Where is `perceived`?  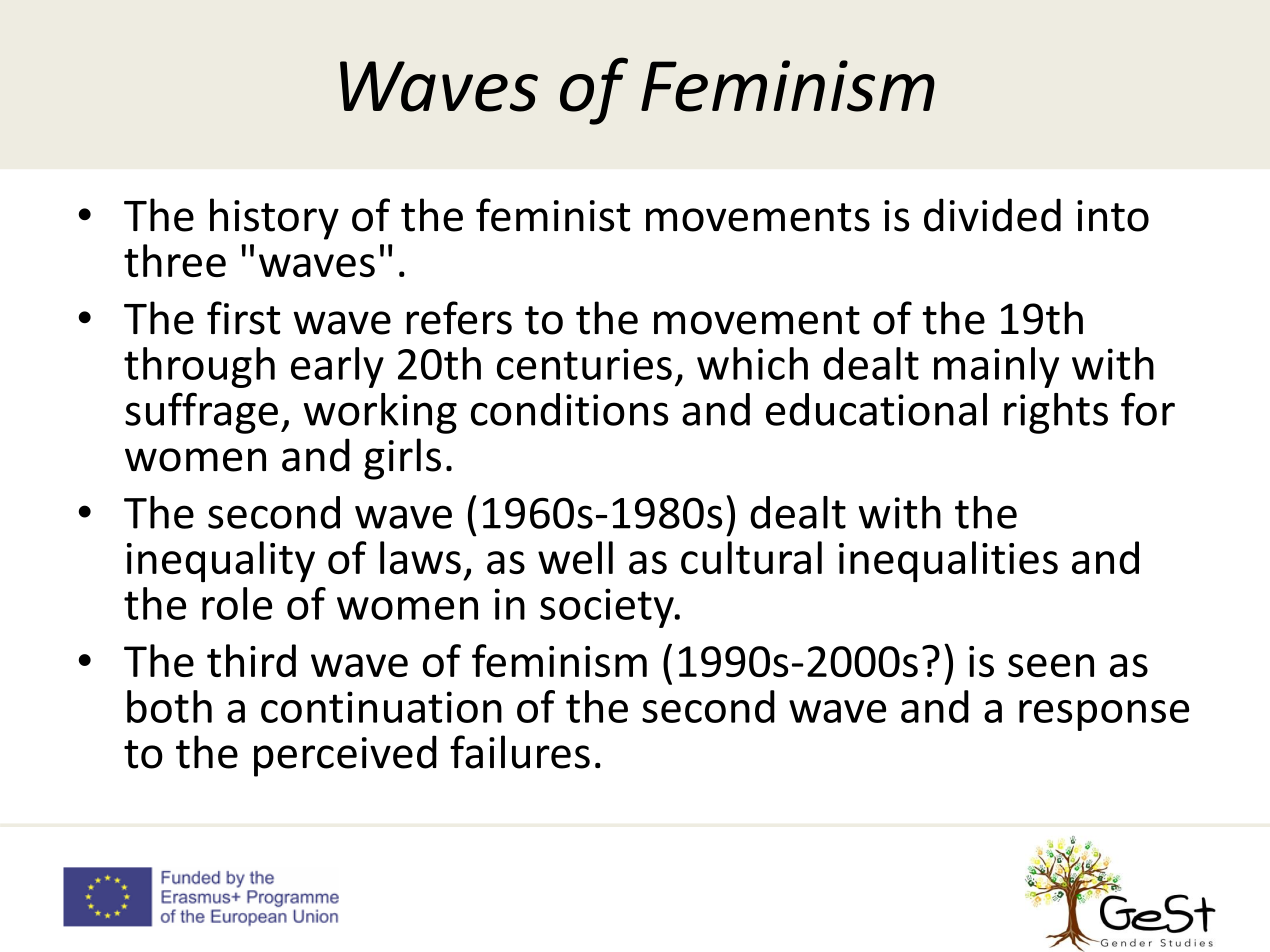 perceived is located at coordinates (345, 756).
